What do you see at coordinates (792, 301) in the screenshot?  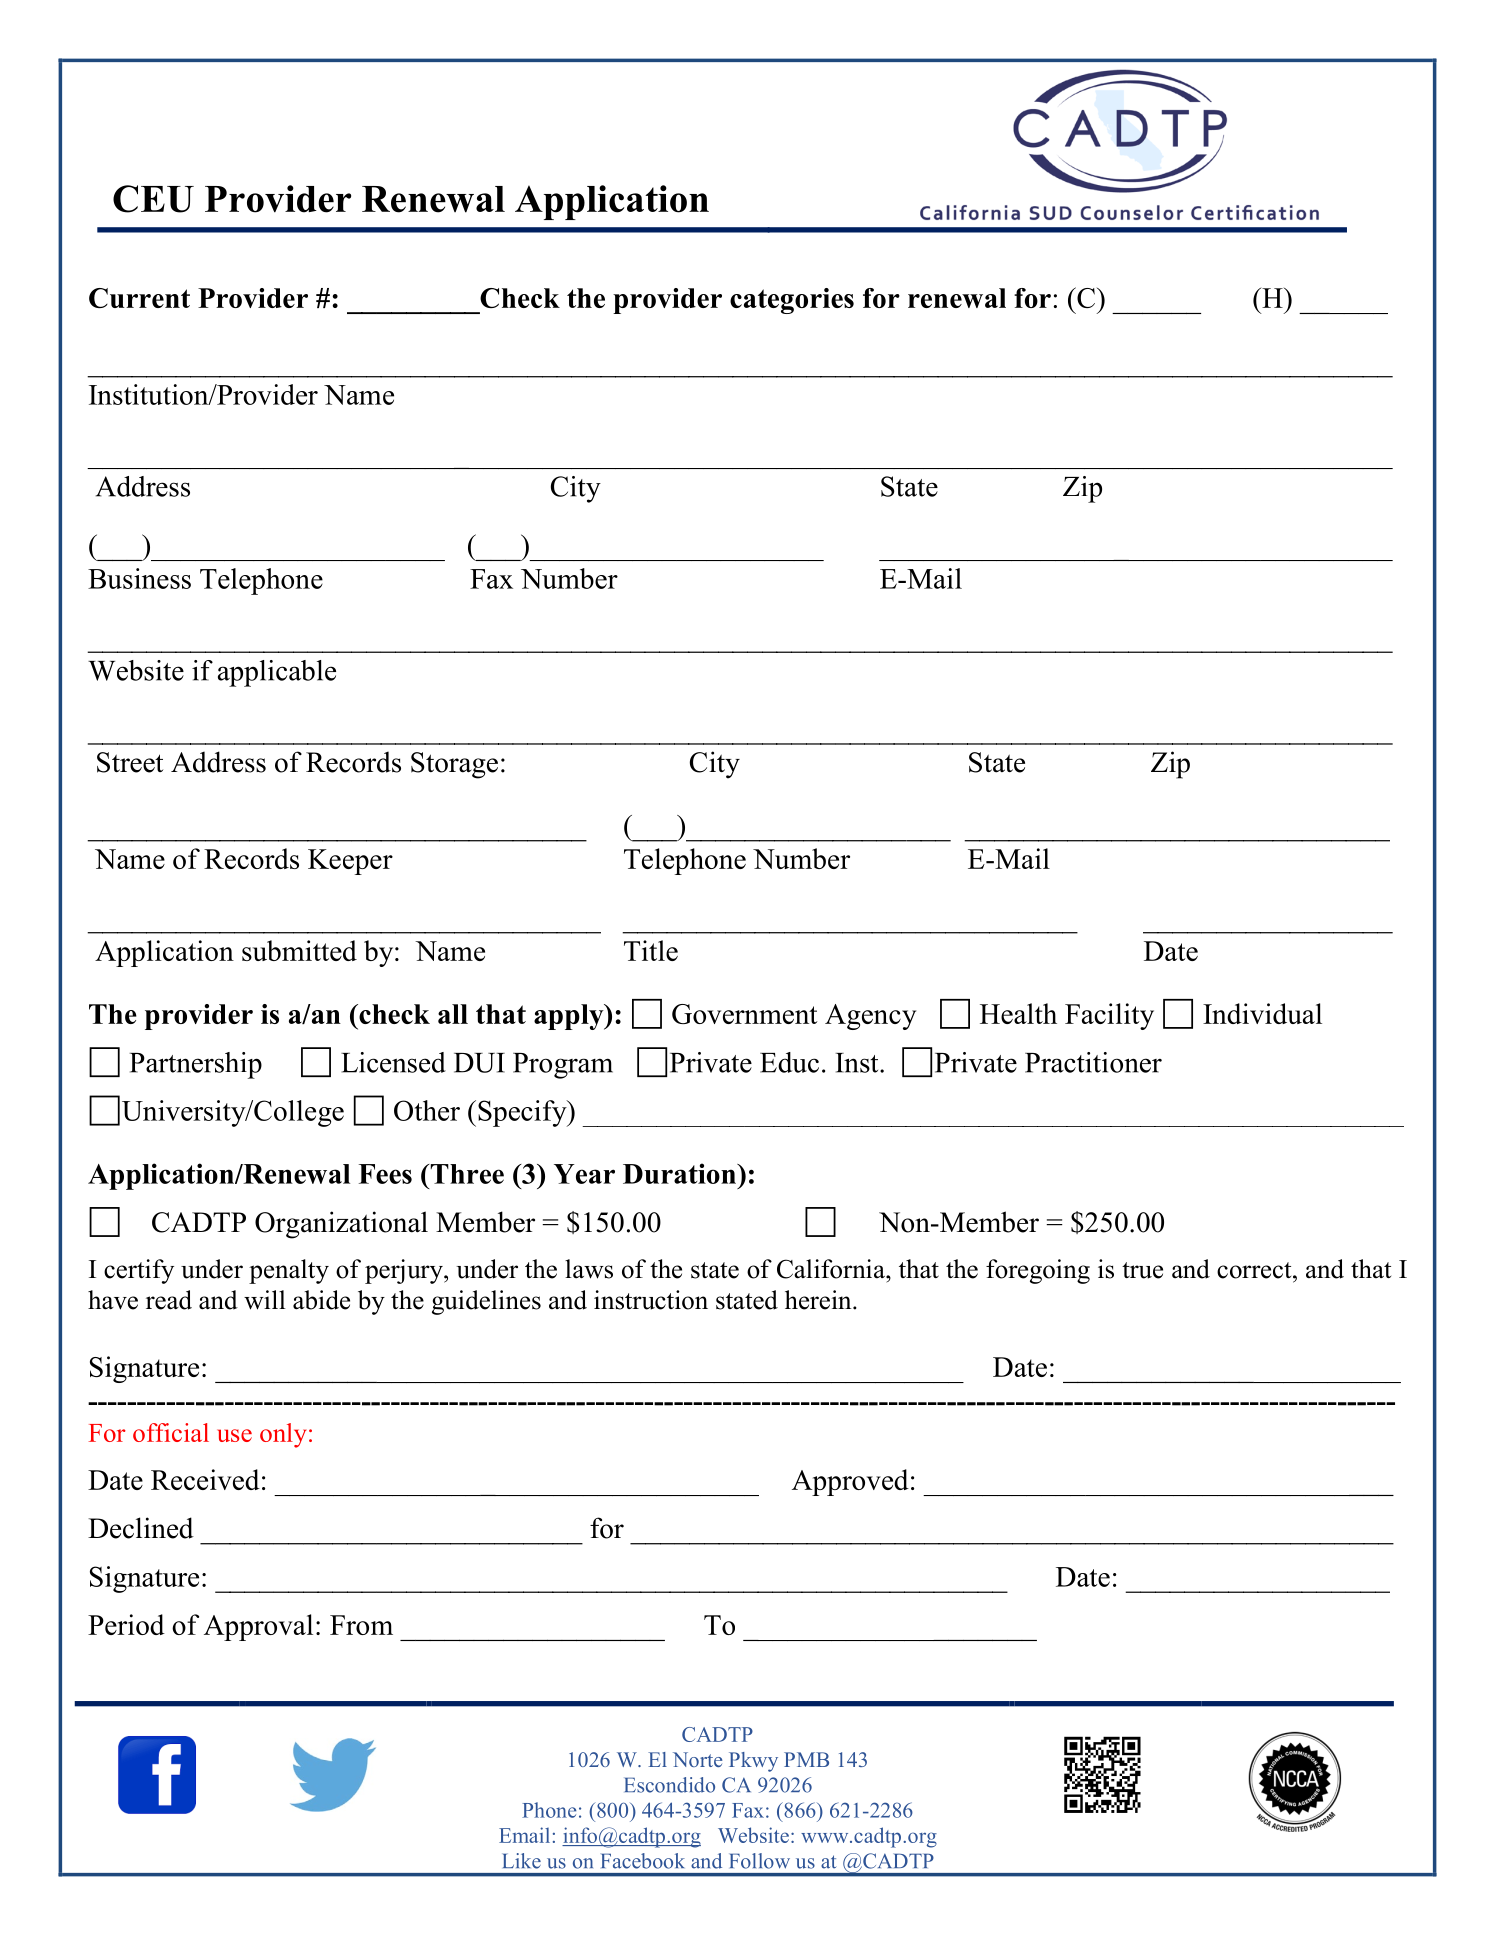 I see `categories` at bounding box center [792, 301].
